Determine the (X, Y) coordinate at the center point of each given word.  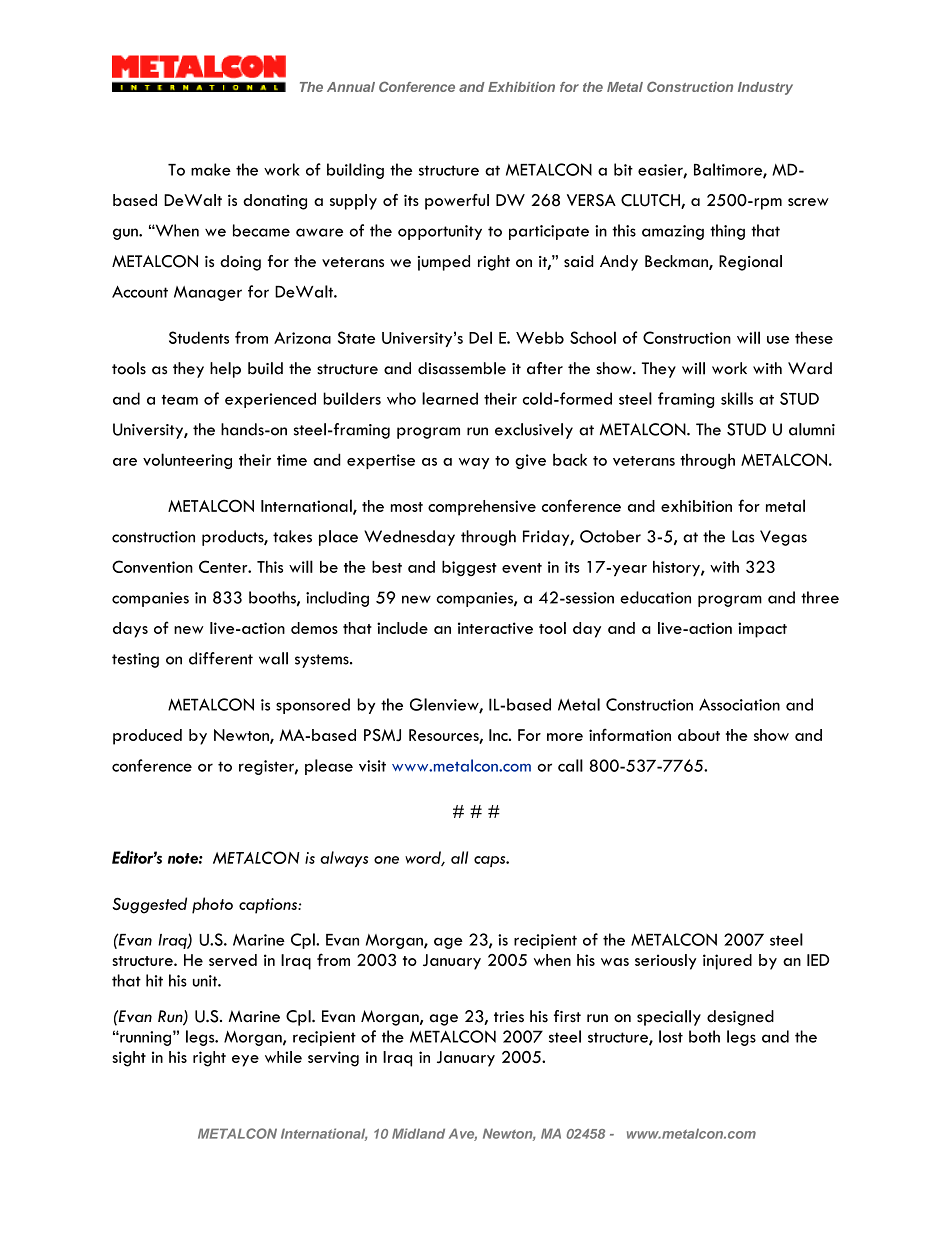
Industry (765, 88)
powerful (457, 202)
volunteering (187, 461)
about (699, 735)
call (570, 765)
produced (147, 737)
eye (245, 1061)
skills (737, 398)
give (530, 461)
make (211, 169)
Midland (418, 1133)
